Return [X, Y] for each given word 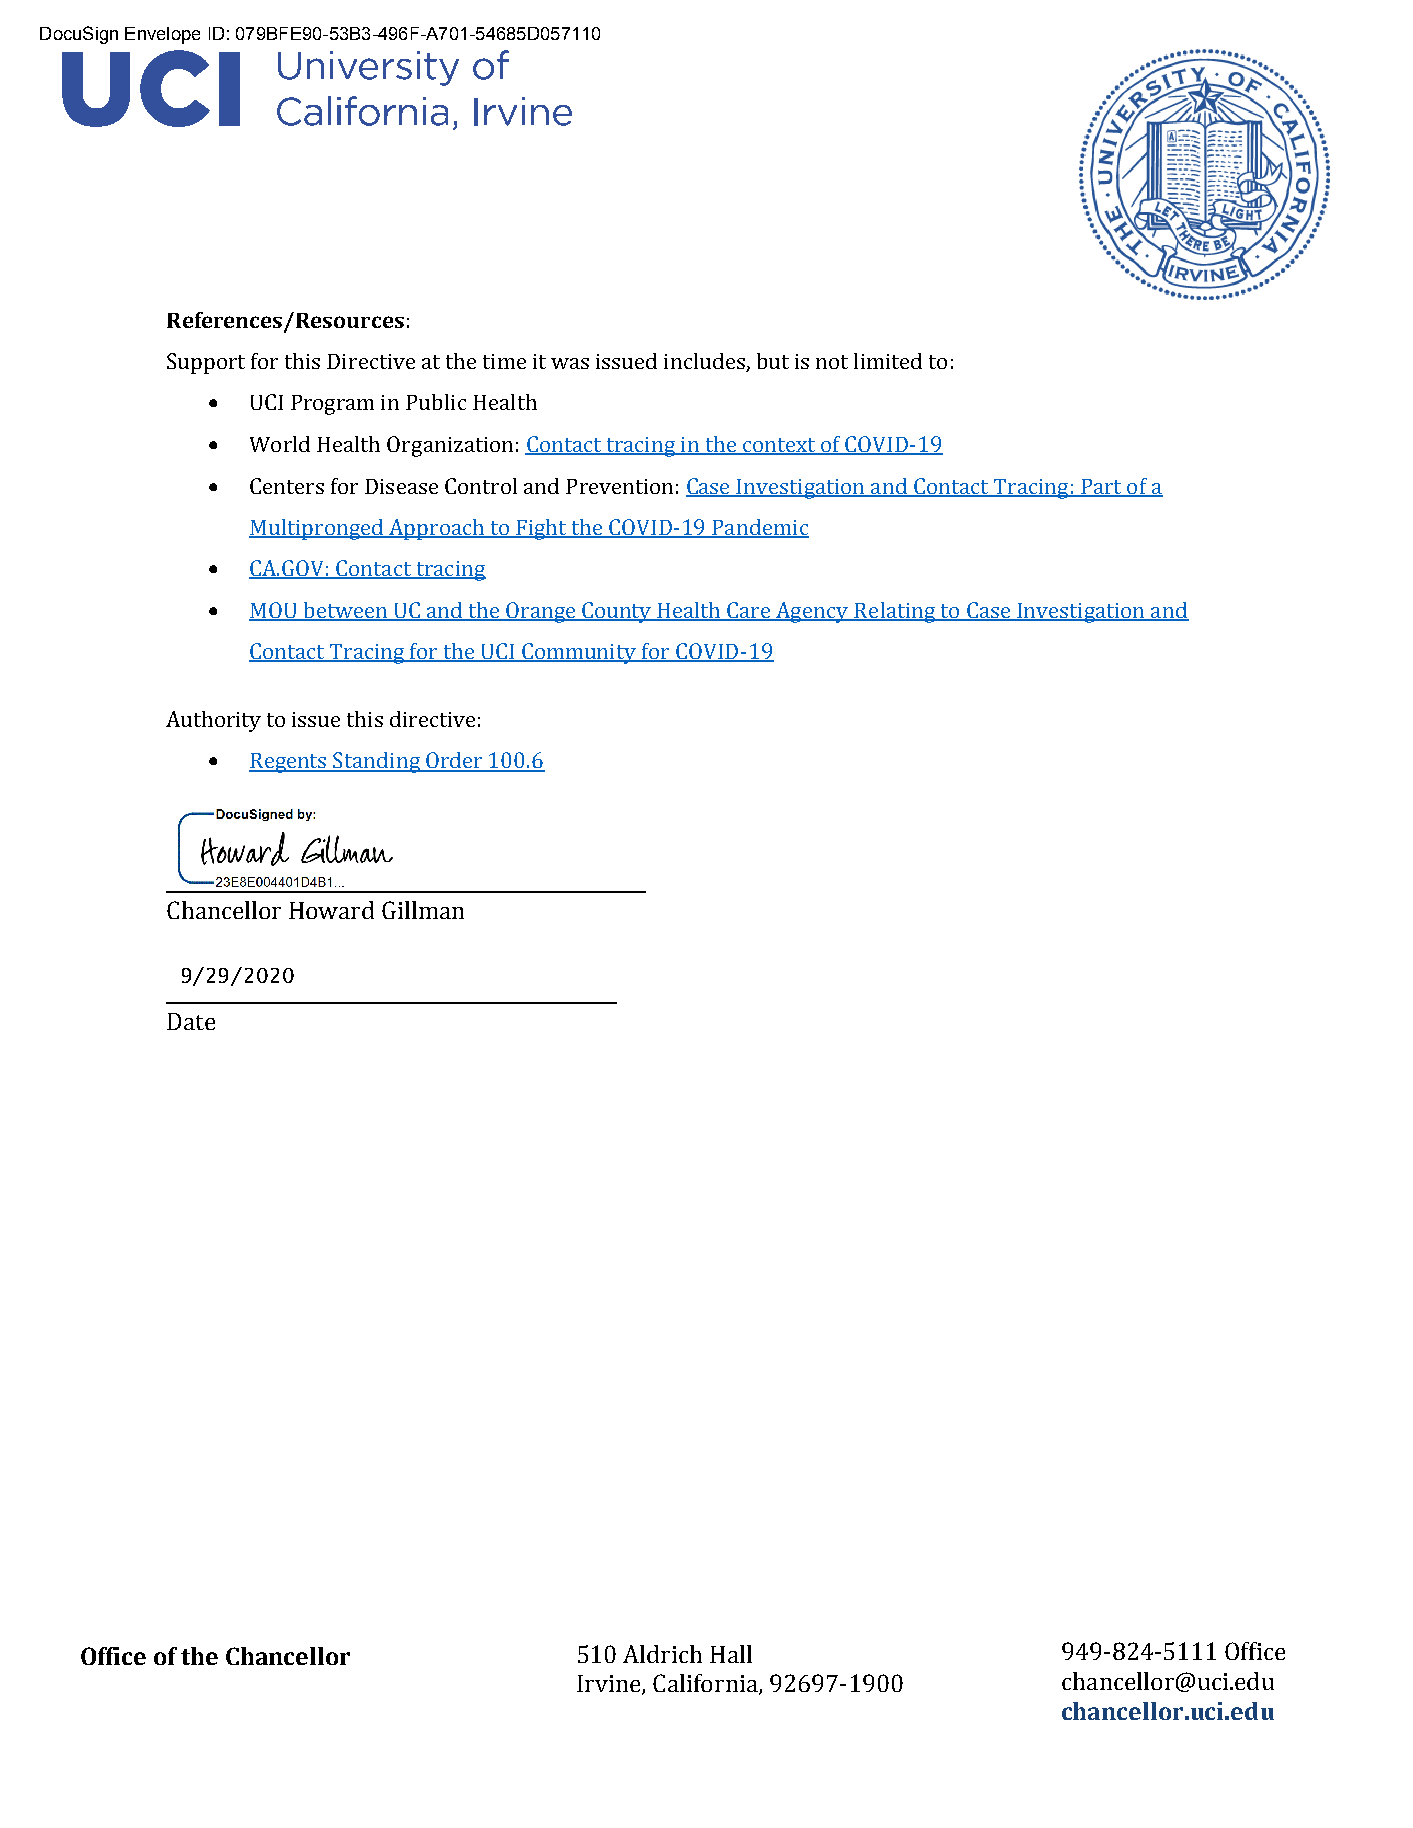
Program [332, 405]
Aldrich [662, 1654]
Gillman [423, 910]
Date [191, 1021]
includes [704, 361]
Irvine [610, 1685]
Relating [895, 612]
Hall [731, 1654]
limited [888, 361]
